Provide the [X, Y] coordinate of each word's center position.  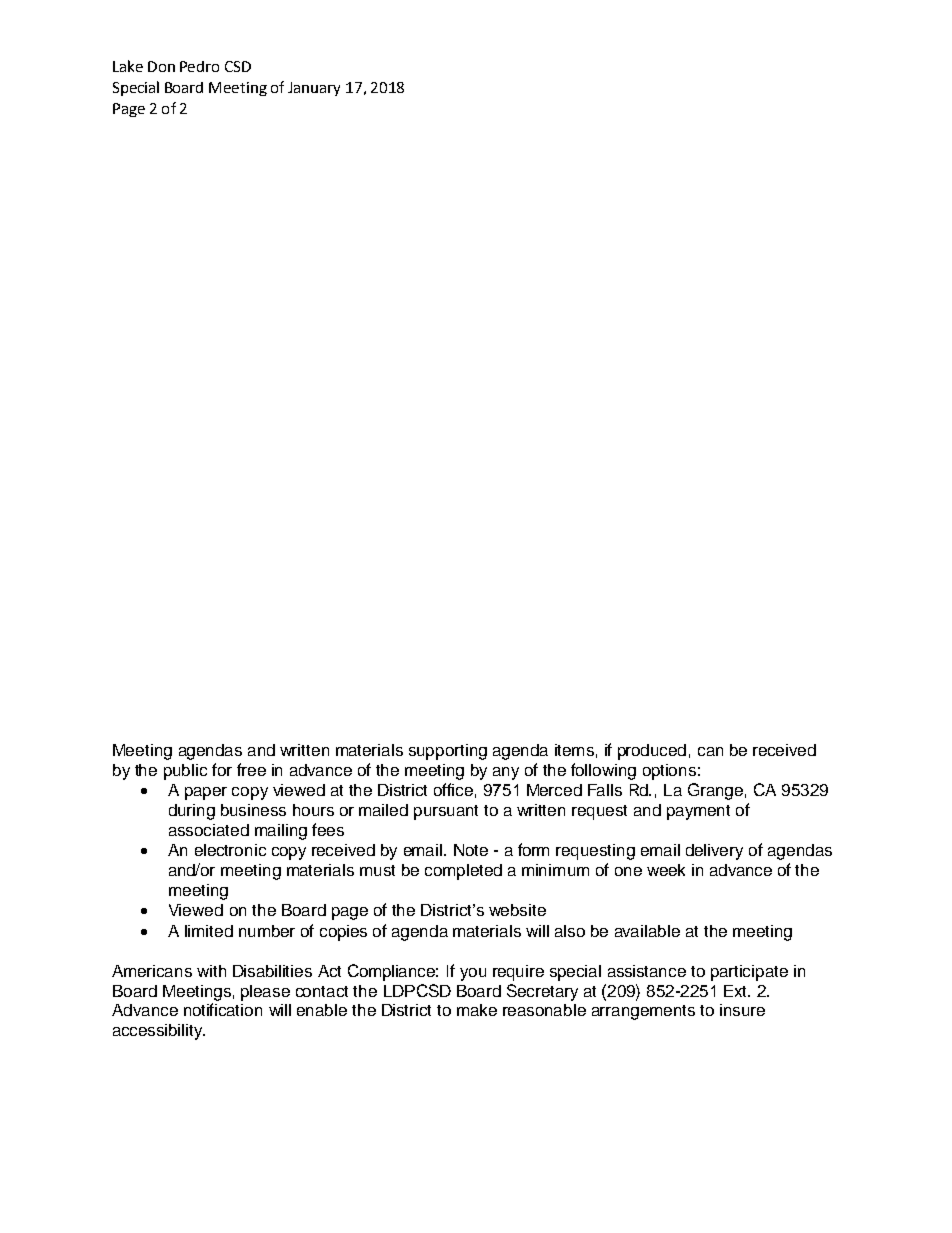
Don [161, 66]
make [477, 1010]
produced [652, 752]
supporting [448, 752]
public [185, 772]
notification [223, 1009]
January [314, 89]
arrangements [643, 1012]
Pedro [199, 66]
